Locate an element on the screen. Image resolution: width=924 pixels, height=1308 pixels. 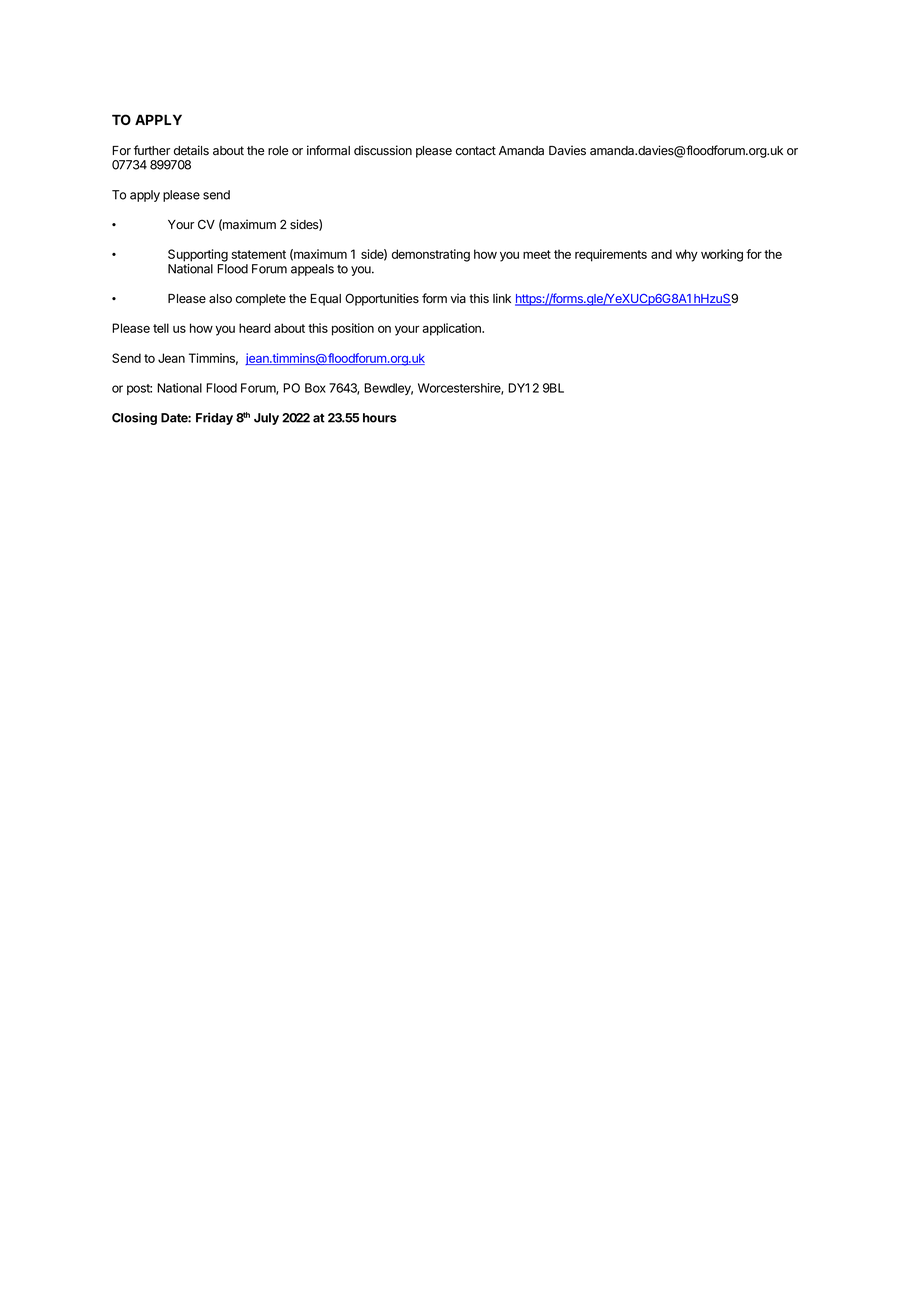
link is located at coordinates (502, 298).
